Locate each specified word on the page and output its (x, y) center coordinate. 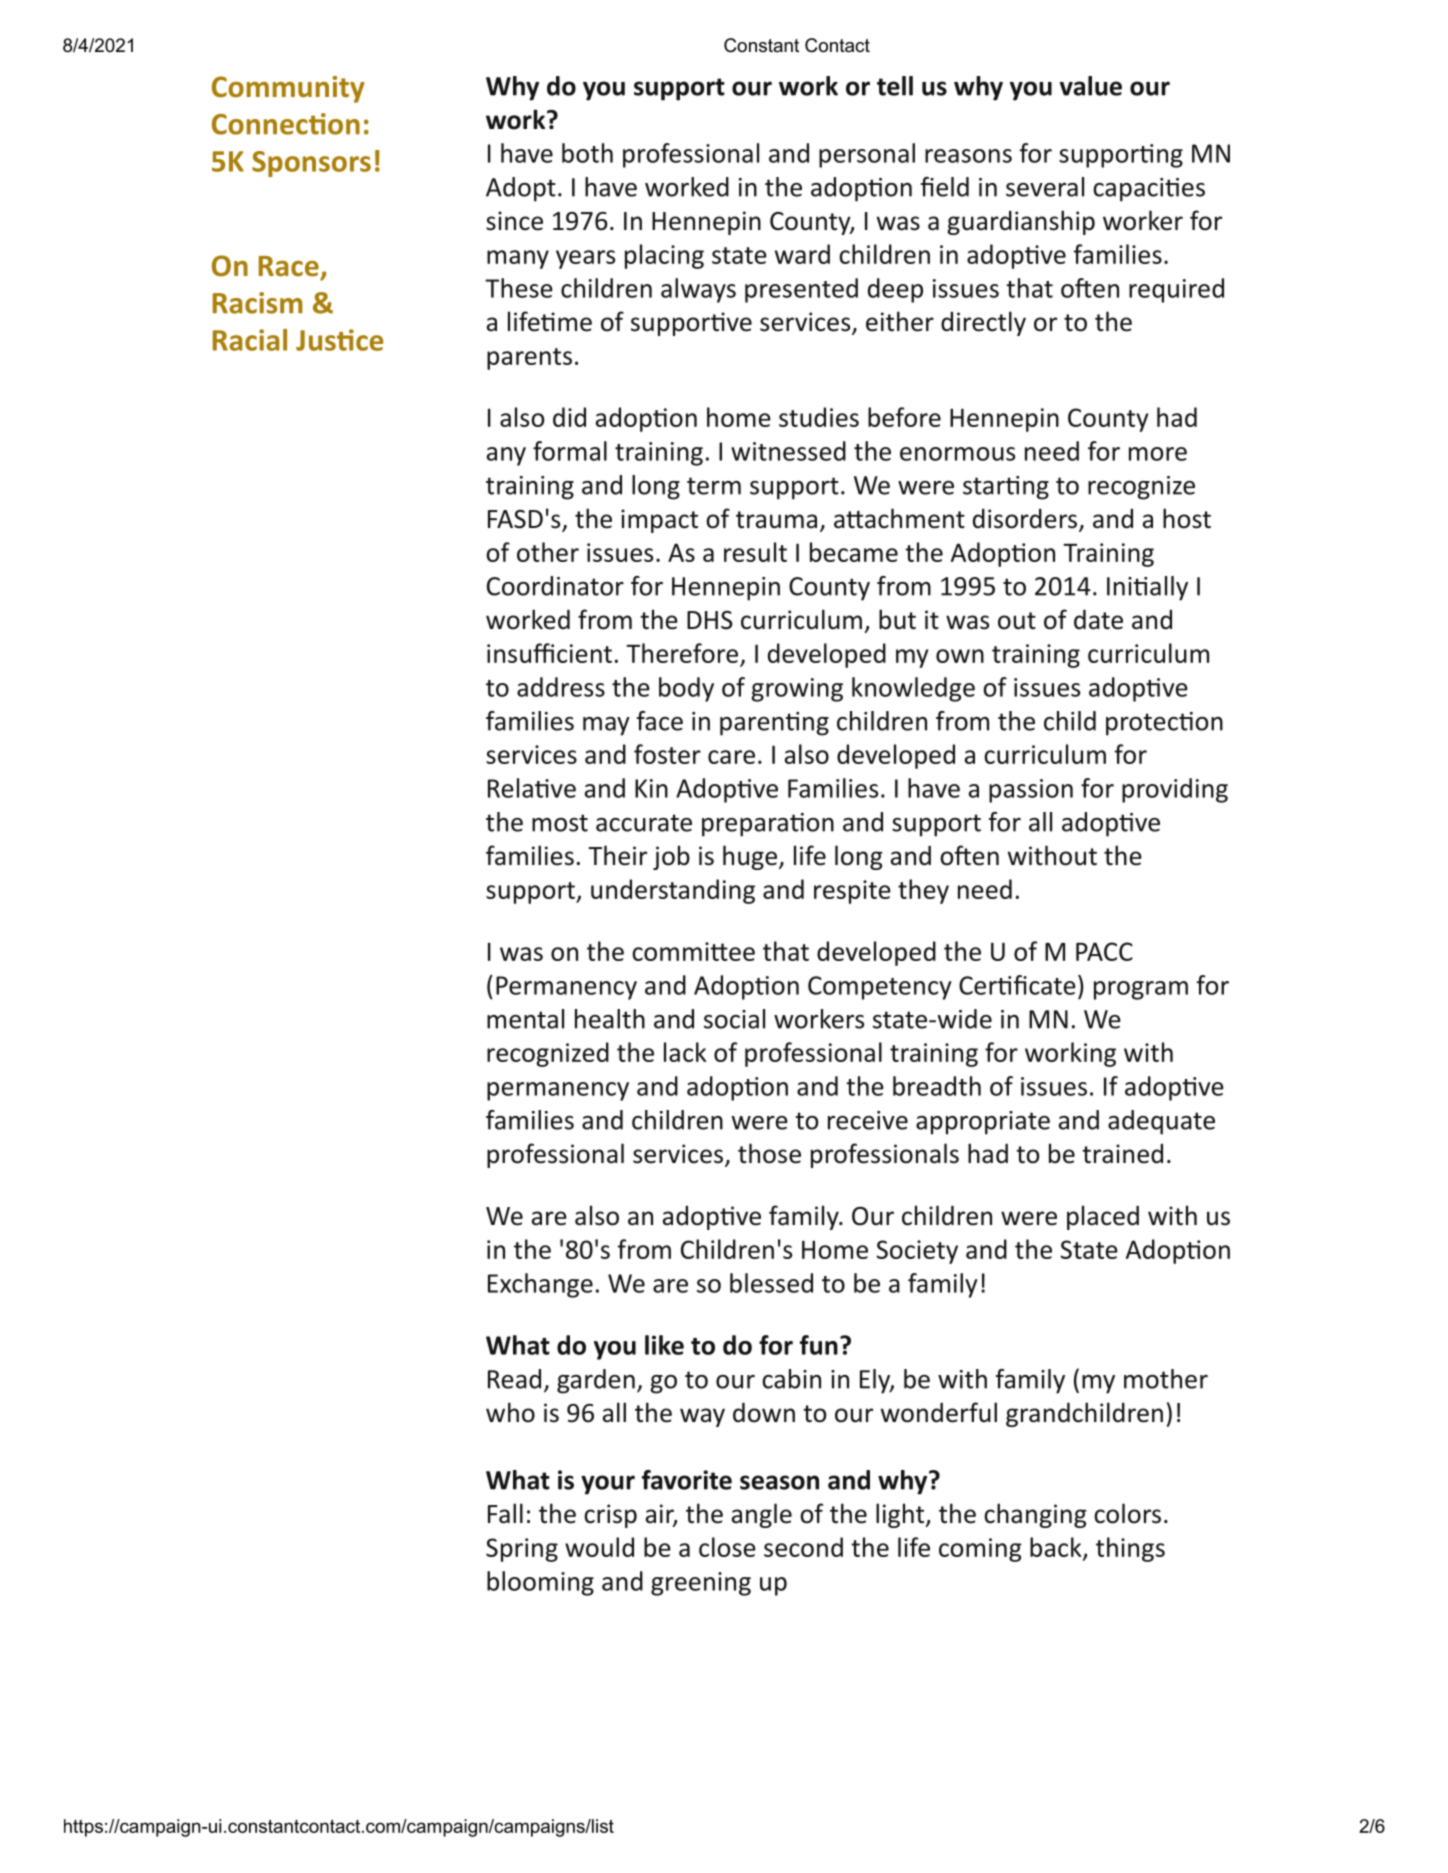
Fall (505, 1513)
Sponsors (311, 164)
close (727, 1547)
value (1091, 86)
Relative (532, 788)
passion (1031, 791)
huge (750, 857)
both (587, 153)
